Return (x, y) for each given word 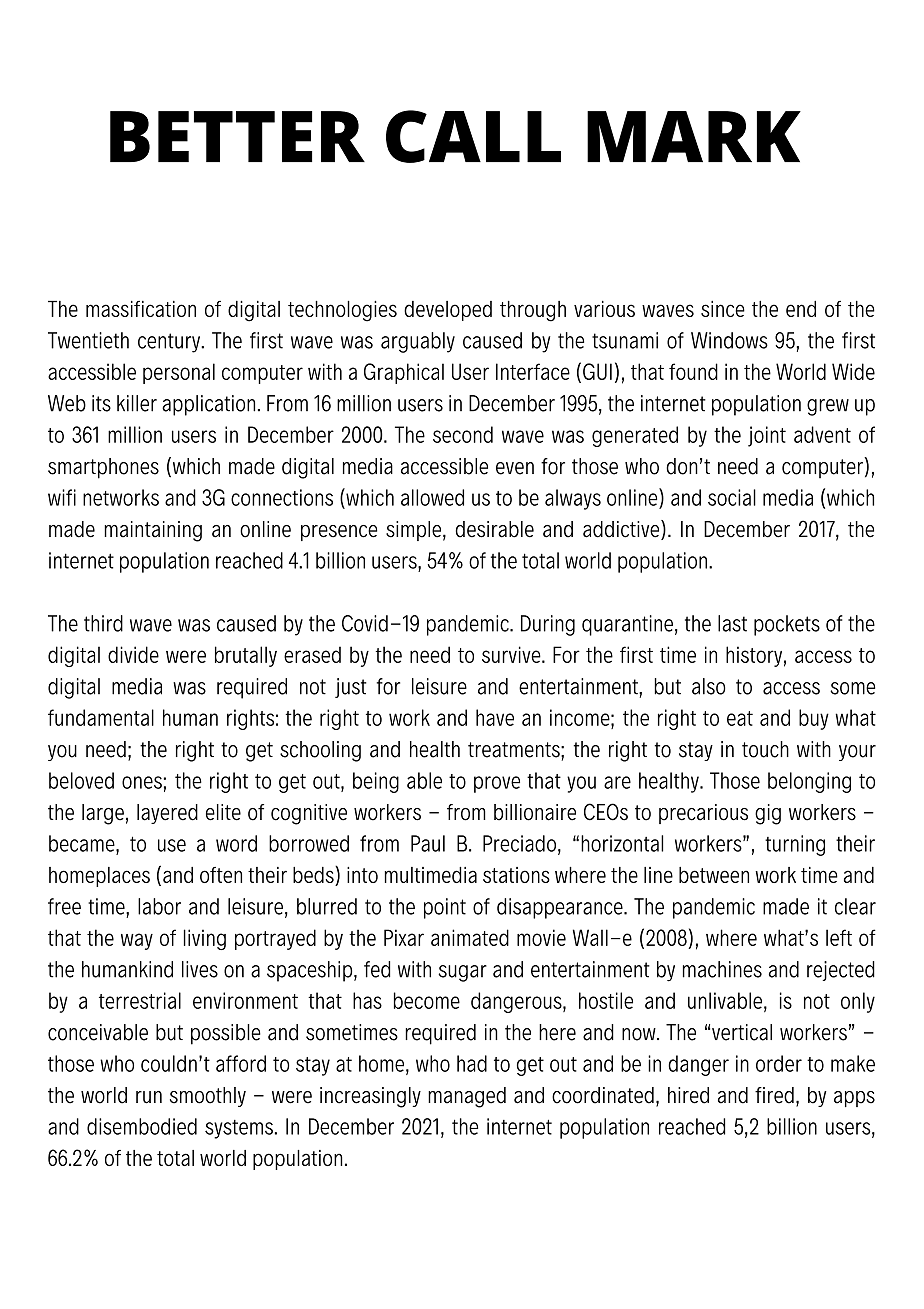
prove (497, 784)
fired (774, 1095)
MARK (694, 136)
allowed (432, 497)
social (732, 497)
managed (467, 1097)
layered (167, 814)
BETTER (237, 136)
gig (768, 814)
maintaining (153, 531)
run (149, 1097)
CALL (473, 136)
